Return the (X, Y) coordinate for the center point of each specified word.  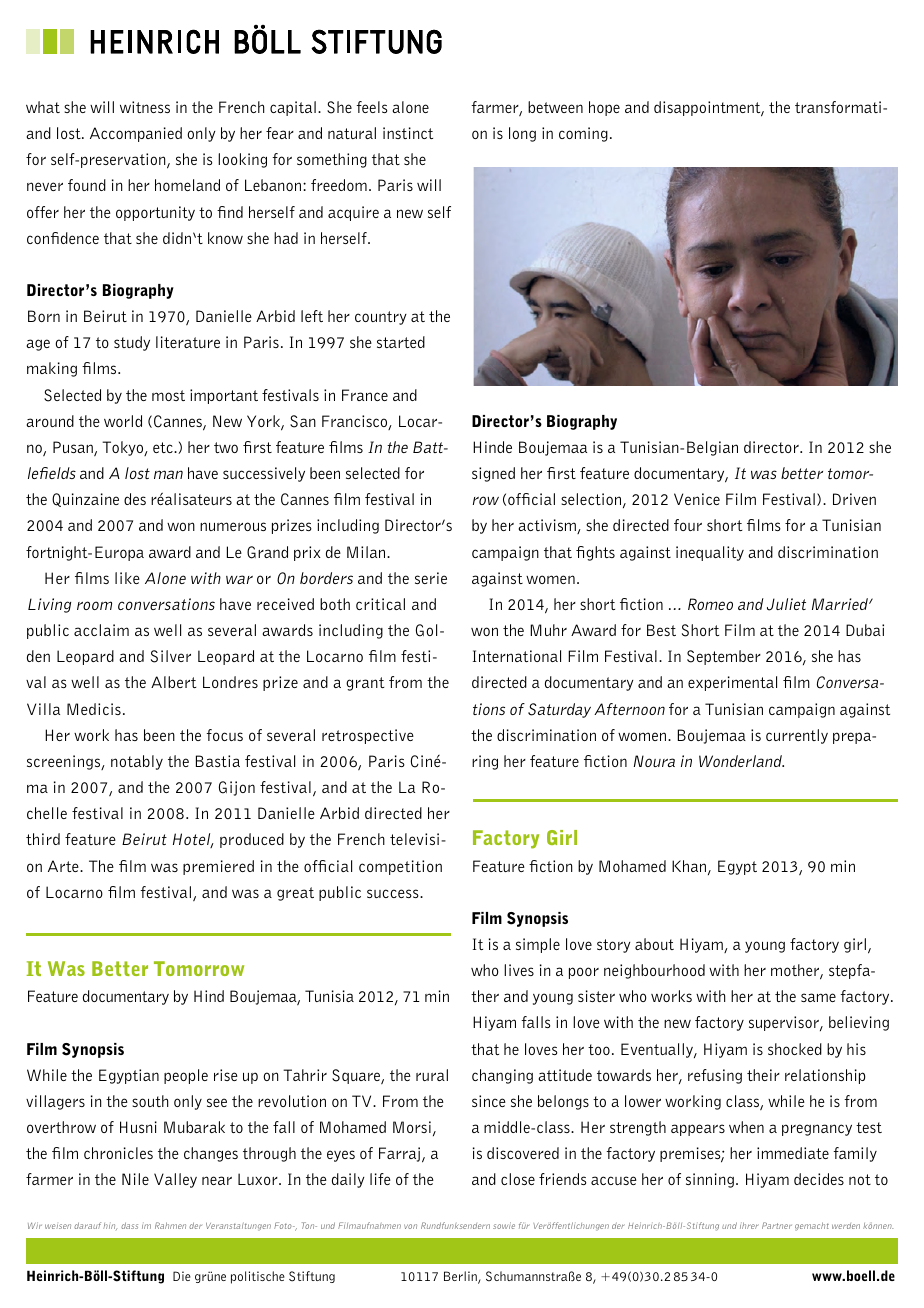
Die (182, 1276)
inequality (710, 553)
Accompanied (136, 134)
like (127, 578)
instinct (408, 133)
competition (400, 867)
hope (604, 108)
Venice (697, 499)
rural (432, 1075)
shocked (795, 1049)
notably (137, 762)
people (186, 1076)
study (132, 343)
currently (797, 736)
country (381, 318)
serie (431, 578)
